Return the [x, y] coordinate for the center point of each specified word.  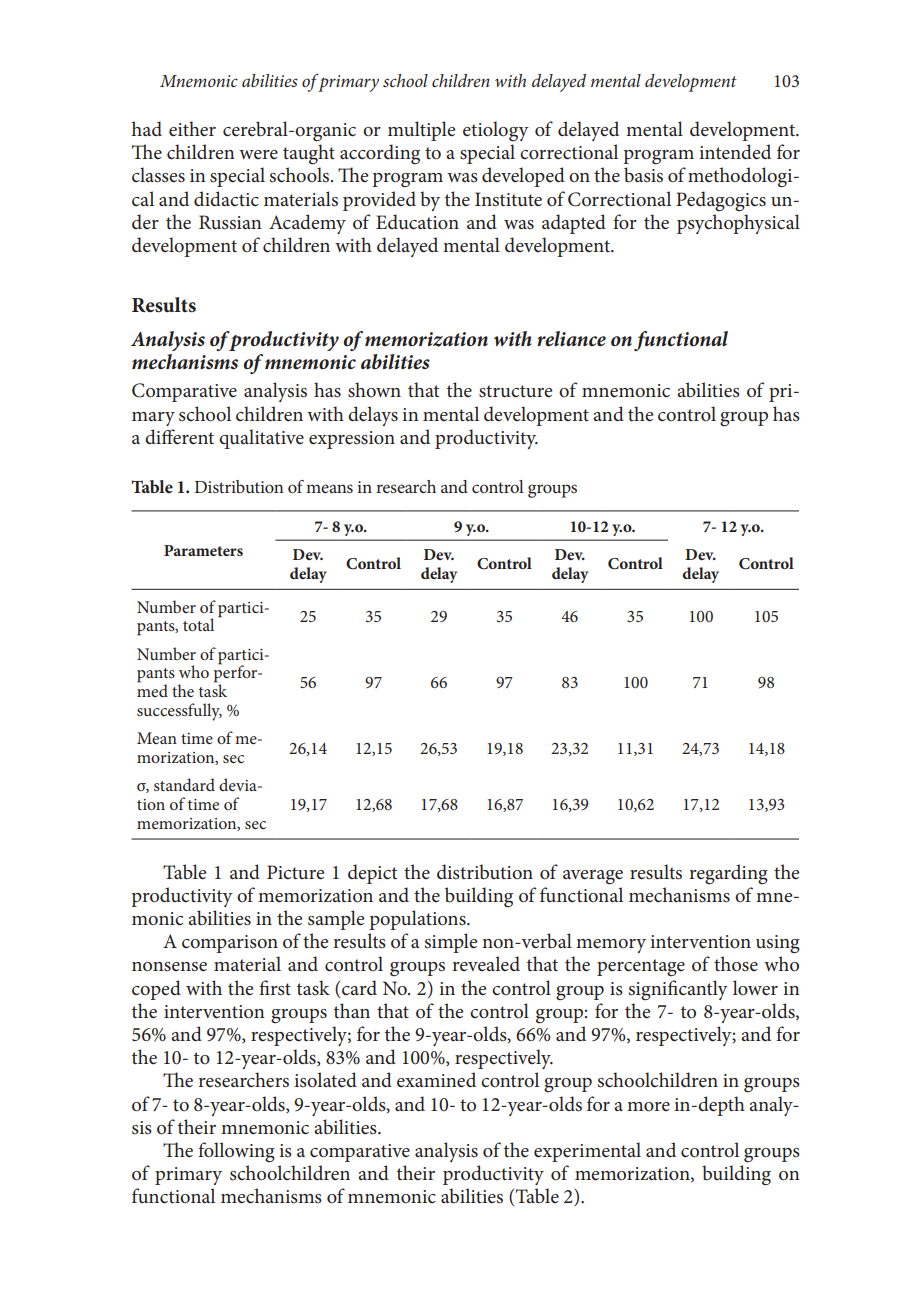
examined [436, 1080]
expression [352, 440]
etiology [496, 131]
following [236, 1152]
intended [735, 152]
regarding [728, 874]
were [258, 154]
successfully [179, 712]
